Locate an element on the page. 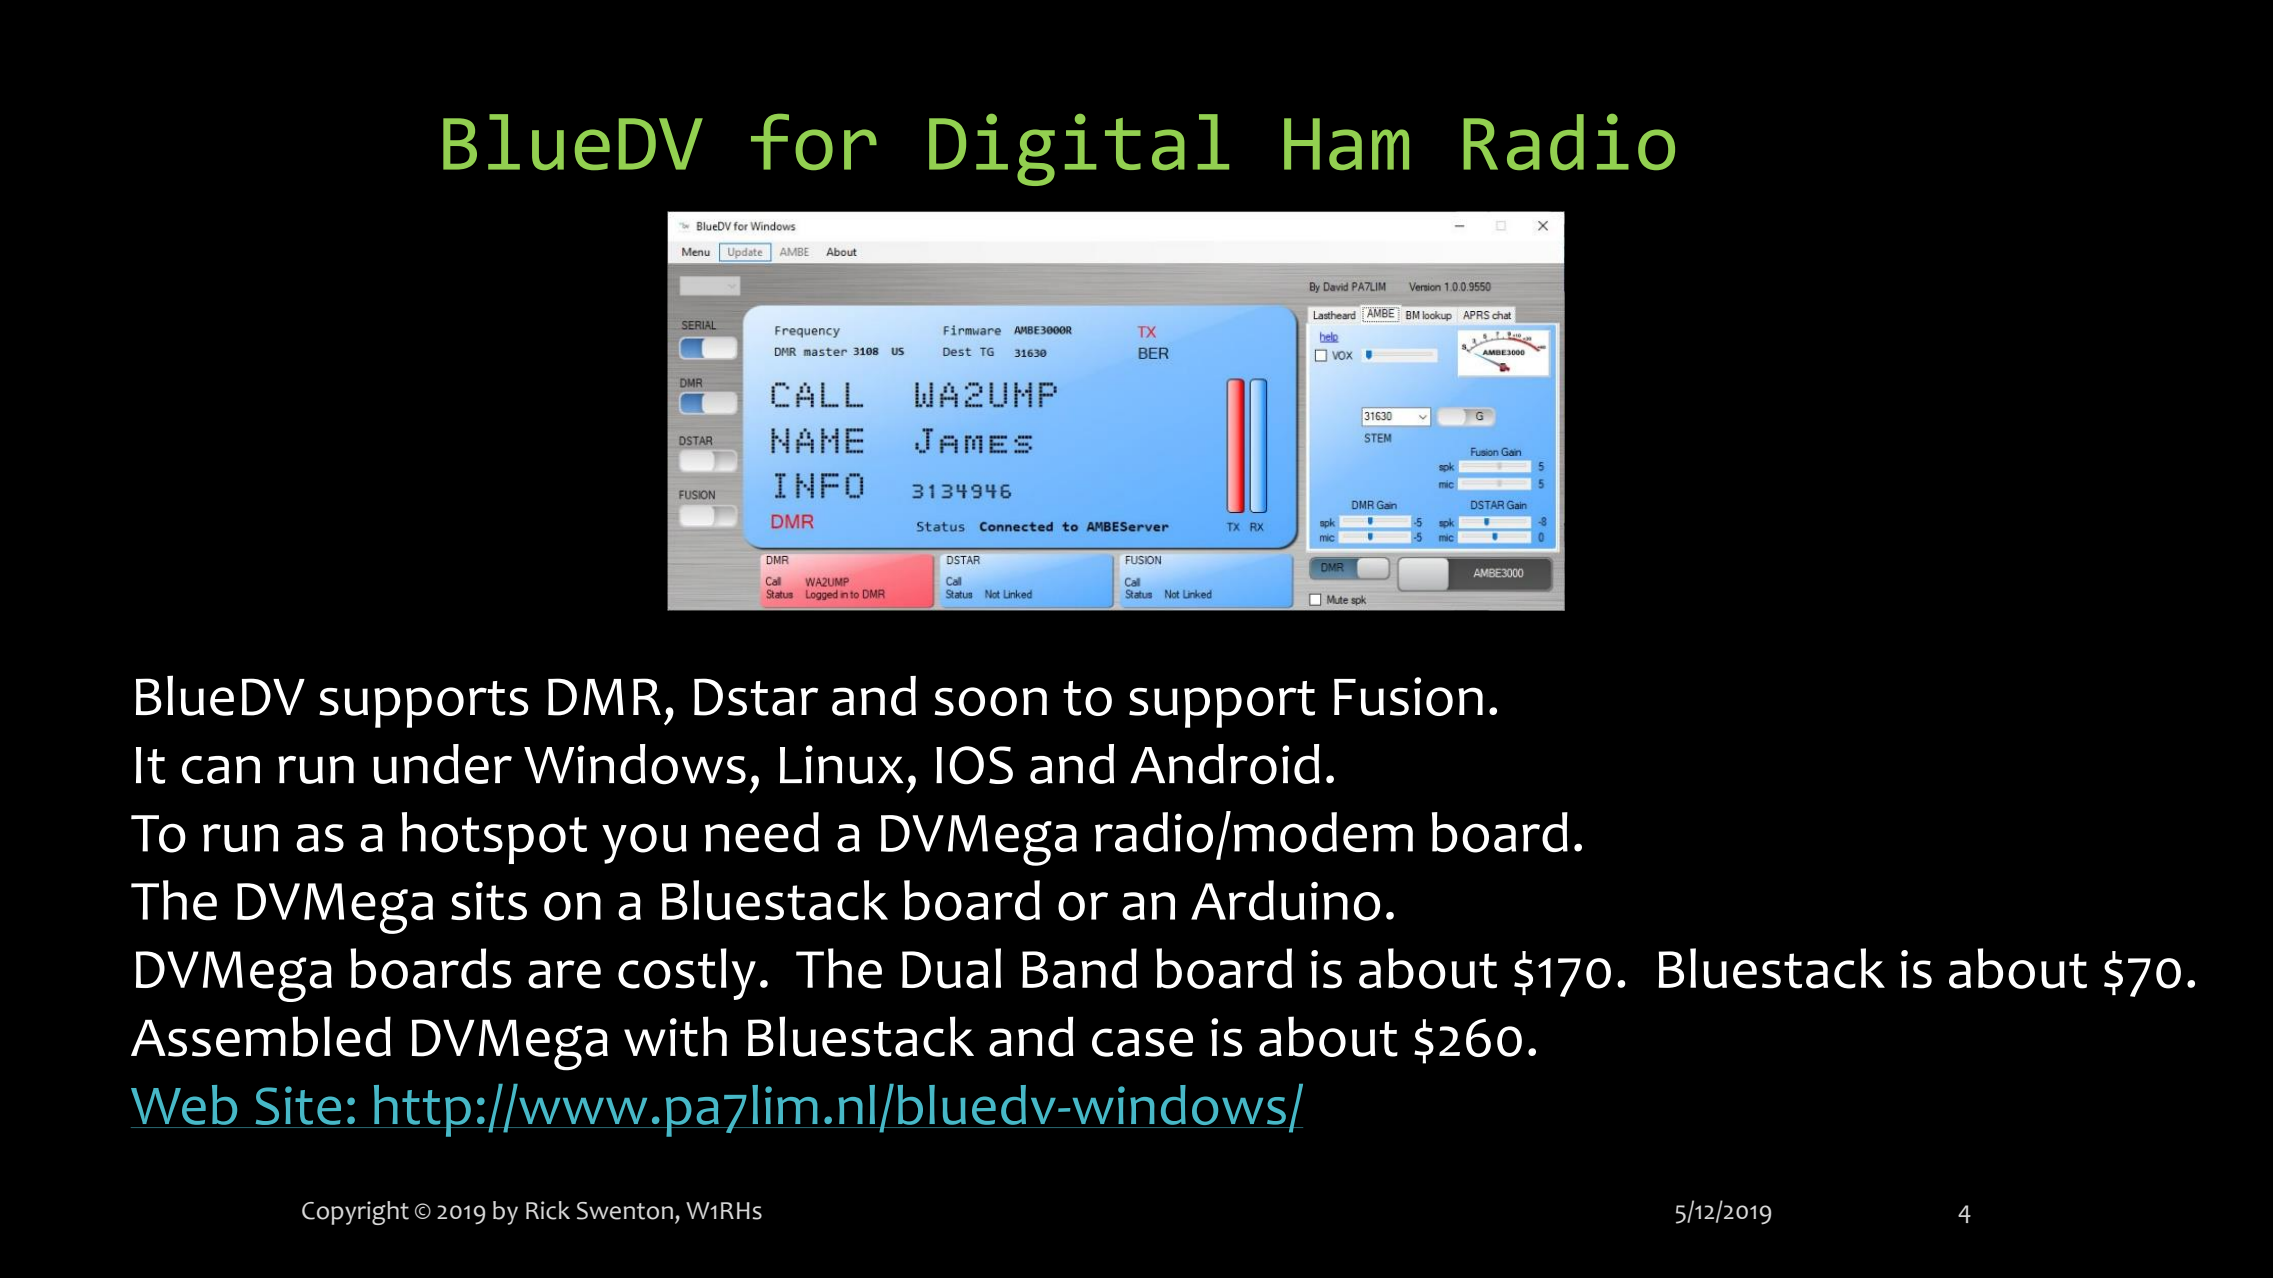  Android is located at coordinates (1225, 764).
